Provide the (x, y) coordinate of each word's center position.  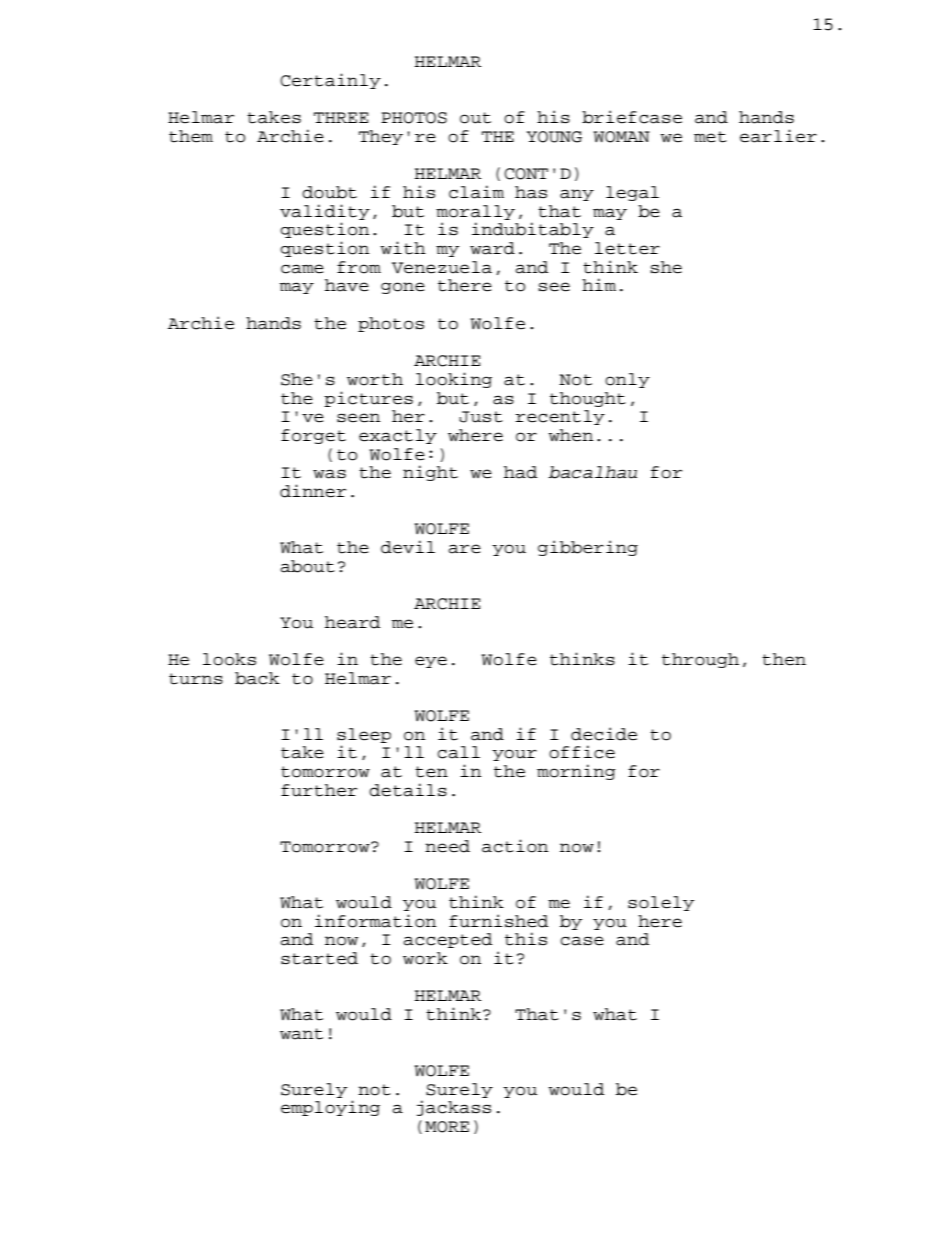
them (191, 136)
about (307, 566)
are (464, 549)
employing (330, 1108)
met (710, 137)
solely (661, 903)
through (700, 660)
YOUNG (554, 137)
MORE (447, 1127)
